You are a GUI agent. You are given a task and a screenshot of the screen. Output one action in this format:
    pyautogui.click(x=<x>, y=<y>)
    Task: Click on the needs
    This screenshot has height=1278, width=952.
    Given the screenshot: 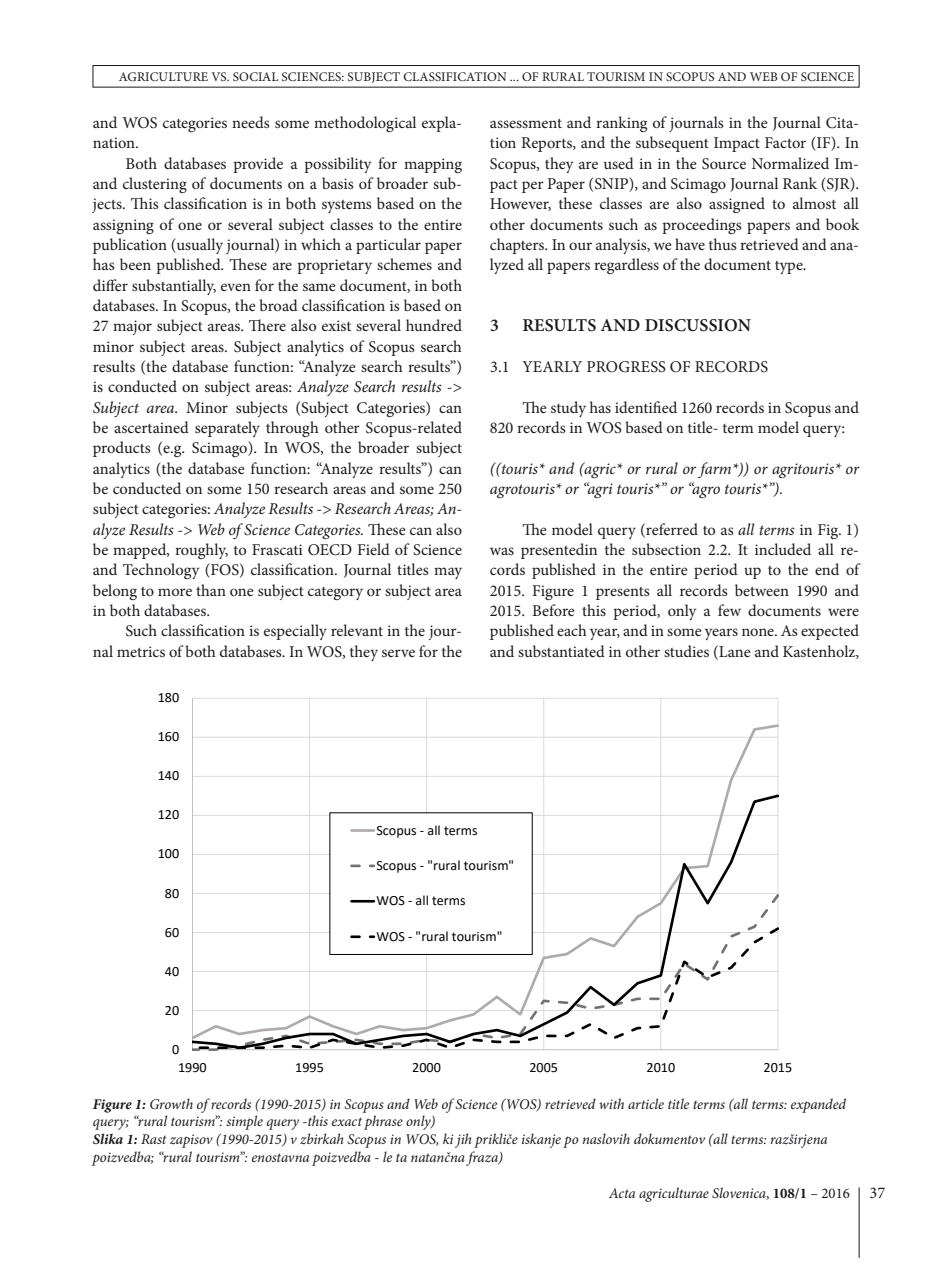 What is the action you would take?
    pyautogui.click(x=251, y=122)
